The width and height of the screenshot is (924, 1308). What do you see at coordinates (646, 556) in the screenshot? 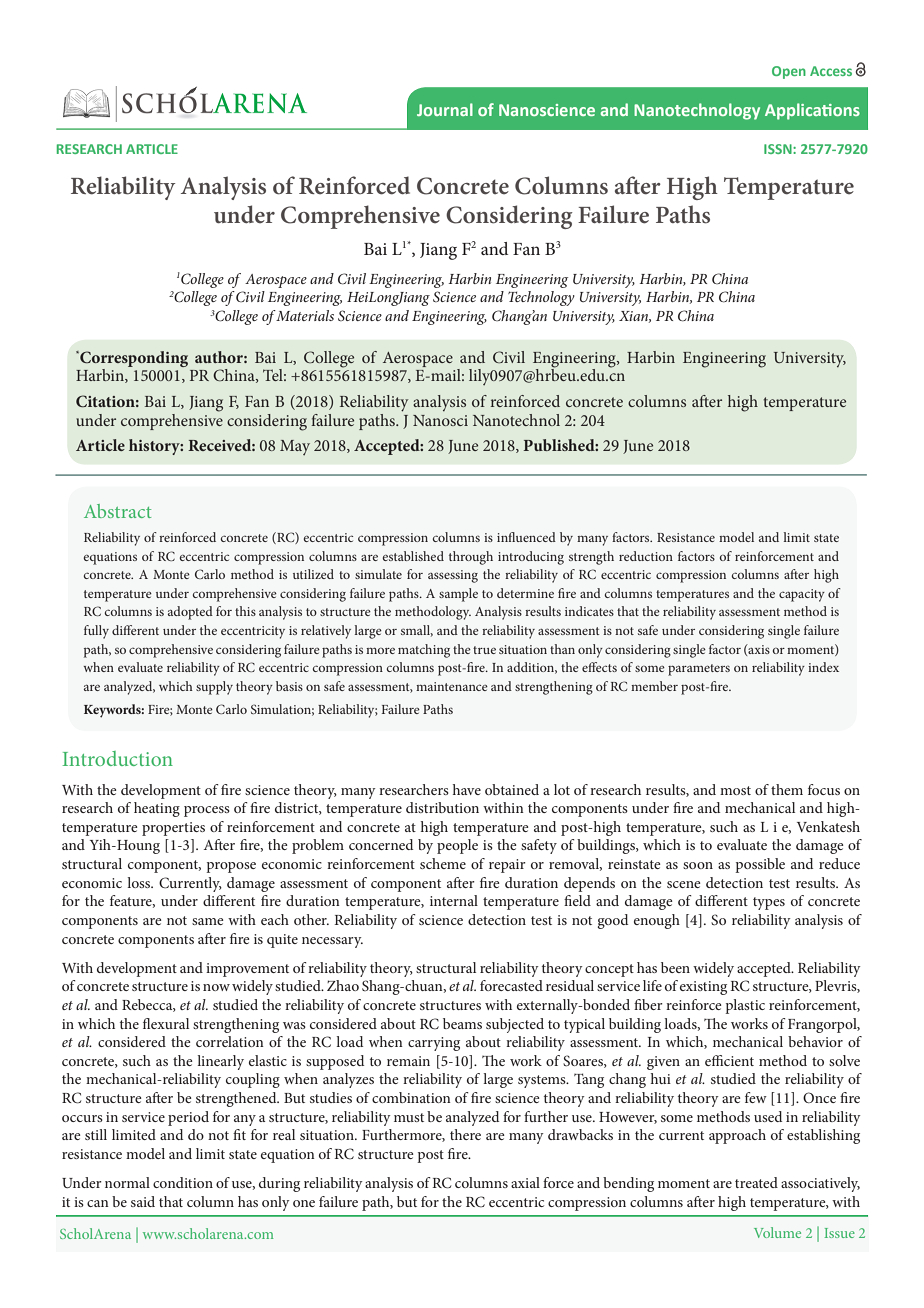
I see `reduction` at bounding box center [646, 556].
